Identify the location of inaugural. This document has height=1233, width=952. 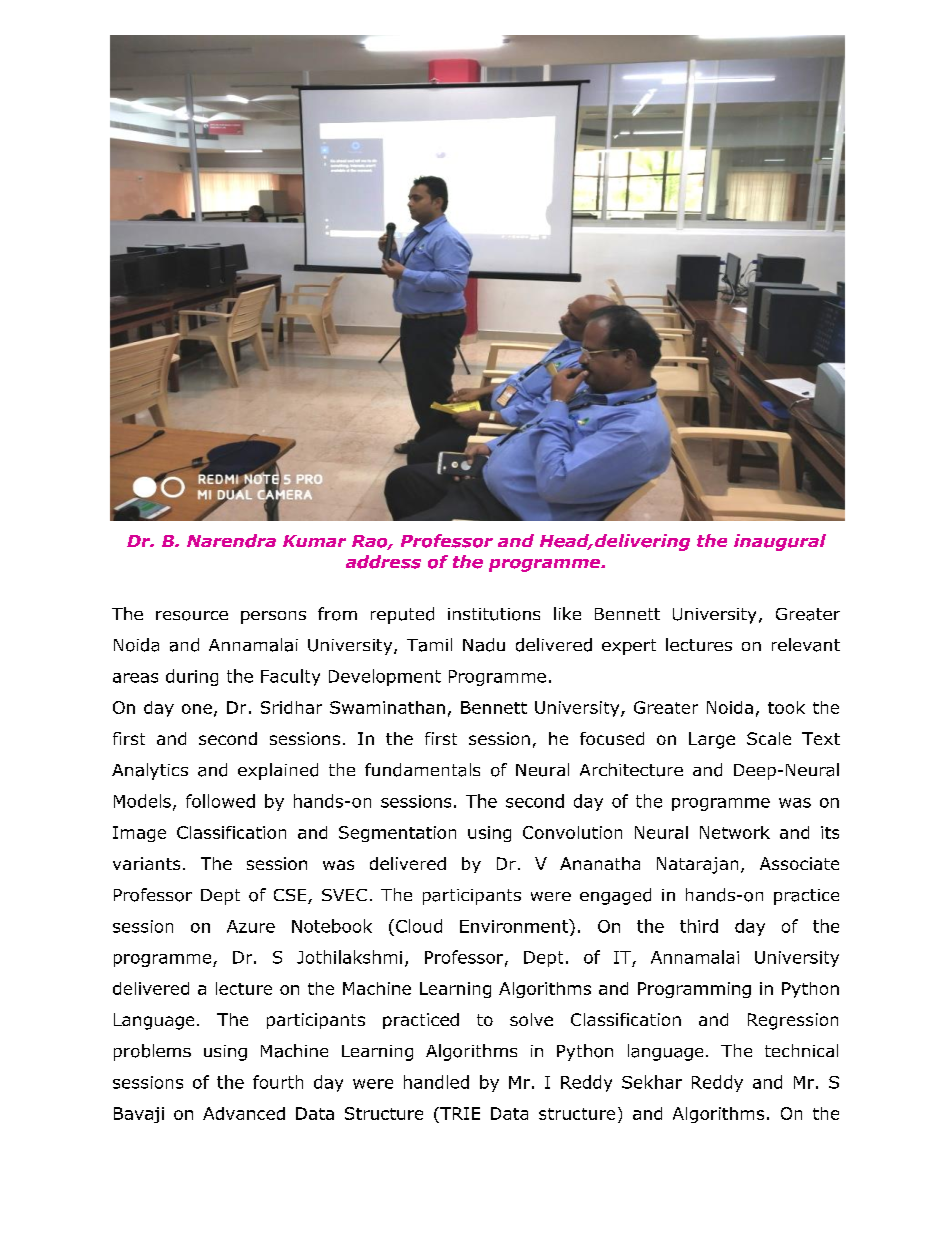
(780, 542).
